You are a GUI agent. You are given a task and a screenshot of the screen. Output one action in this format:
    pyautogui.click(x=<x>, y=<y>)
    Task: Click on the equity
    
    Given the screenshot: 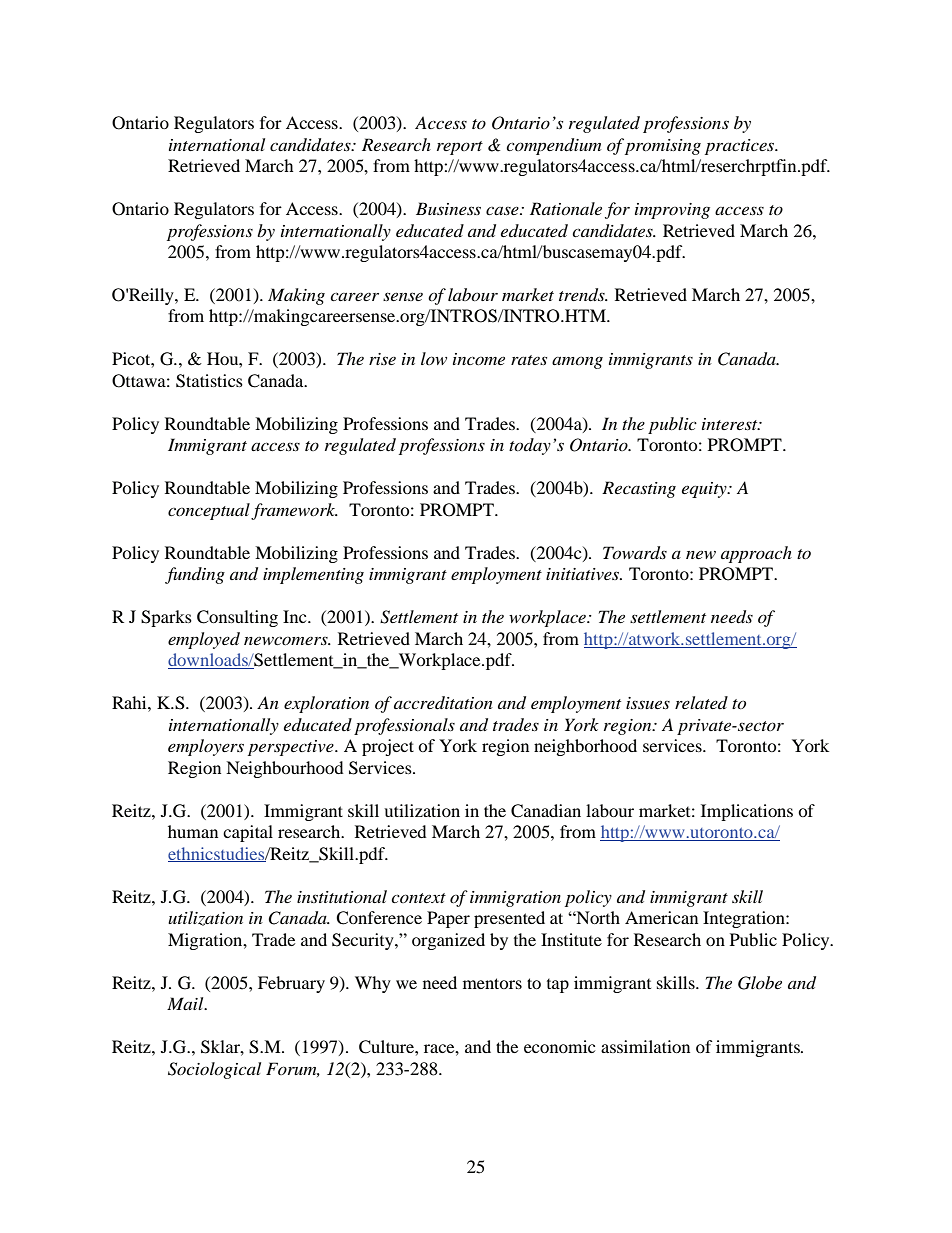 What is the action you would take?
    pyautogui.click(x=705, y=490)
